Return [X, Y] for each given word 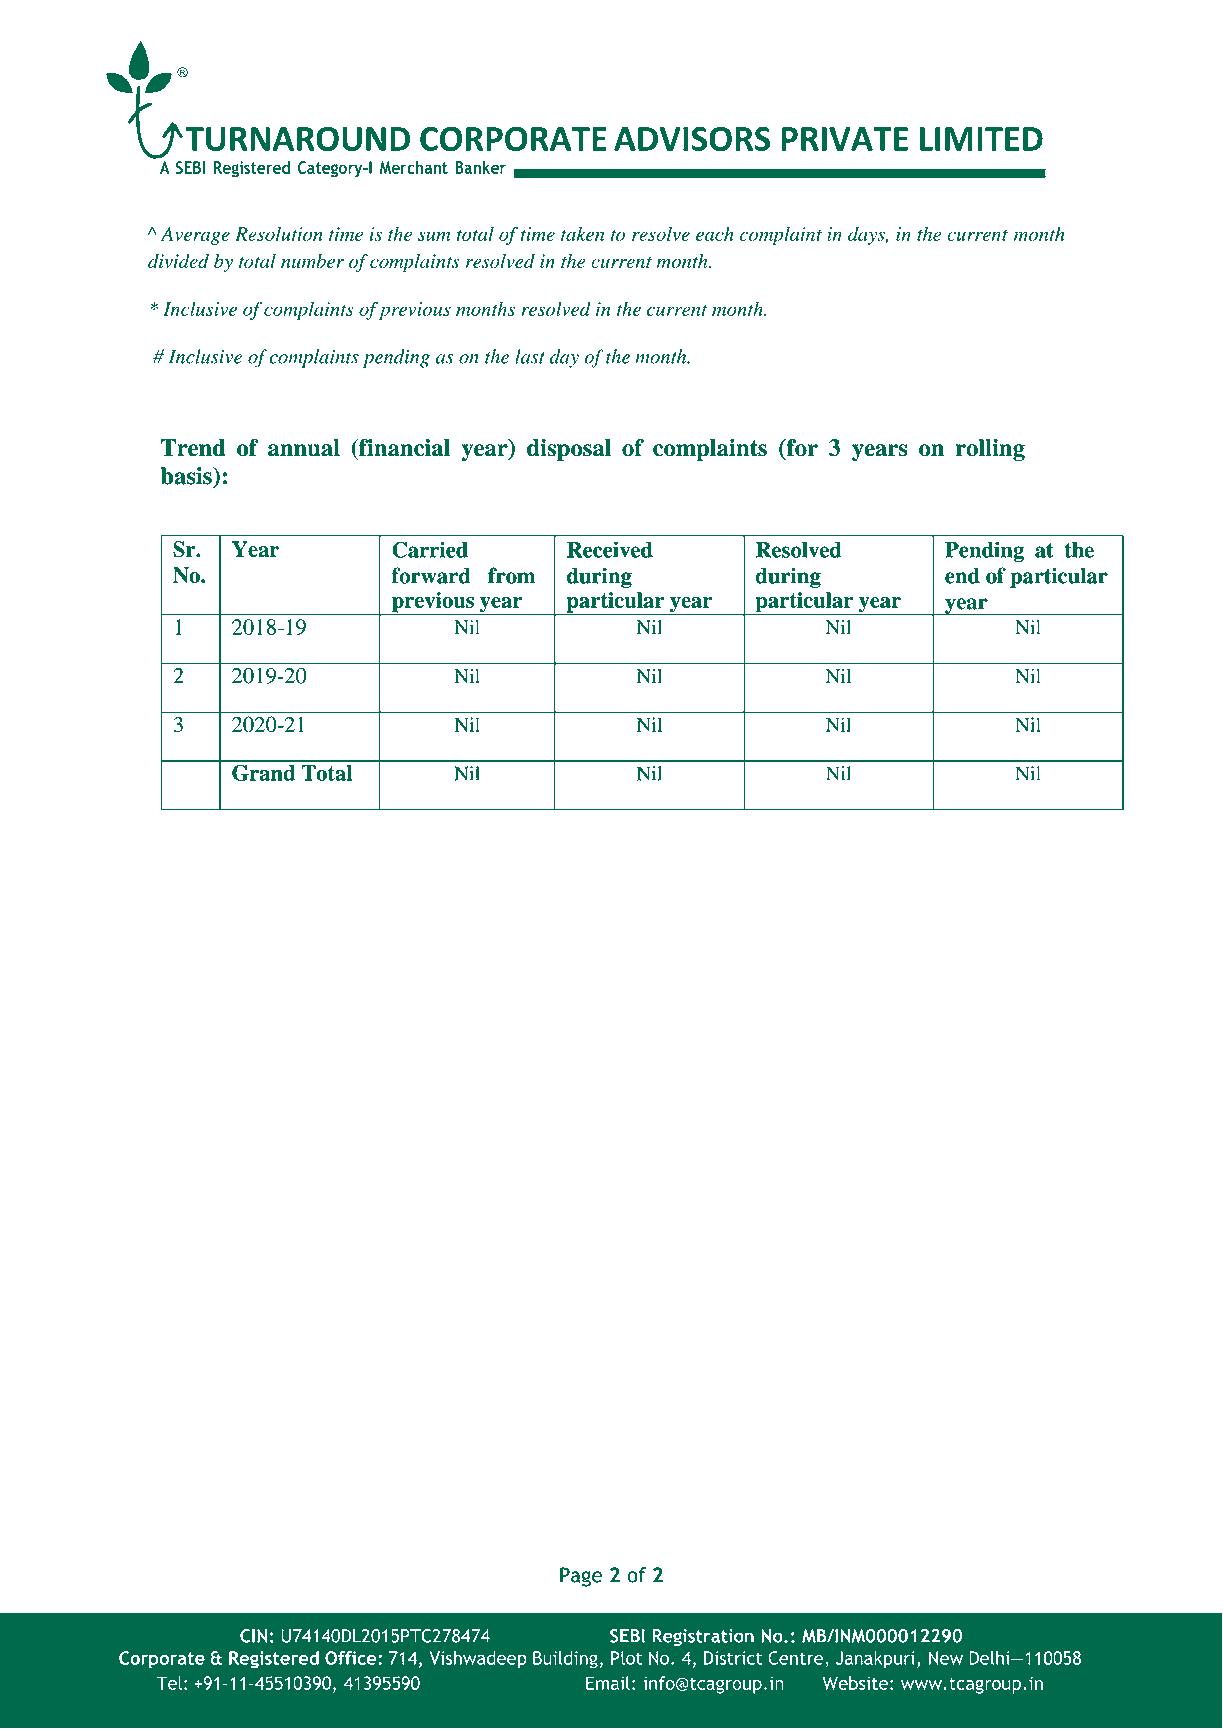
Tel [169, 1683]
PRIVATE [844, 139]
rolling [990, 450]
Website [855, 1683]
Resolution [279, 233]
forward [431, 575]
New [946, 1658]
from [511, 575]
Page [581, 1577]
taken [582, 234]
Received [610, 549]
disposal [569, 450]
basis [187, 476]
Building [565, 1660]
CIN [253, 1636]
